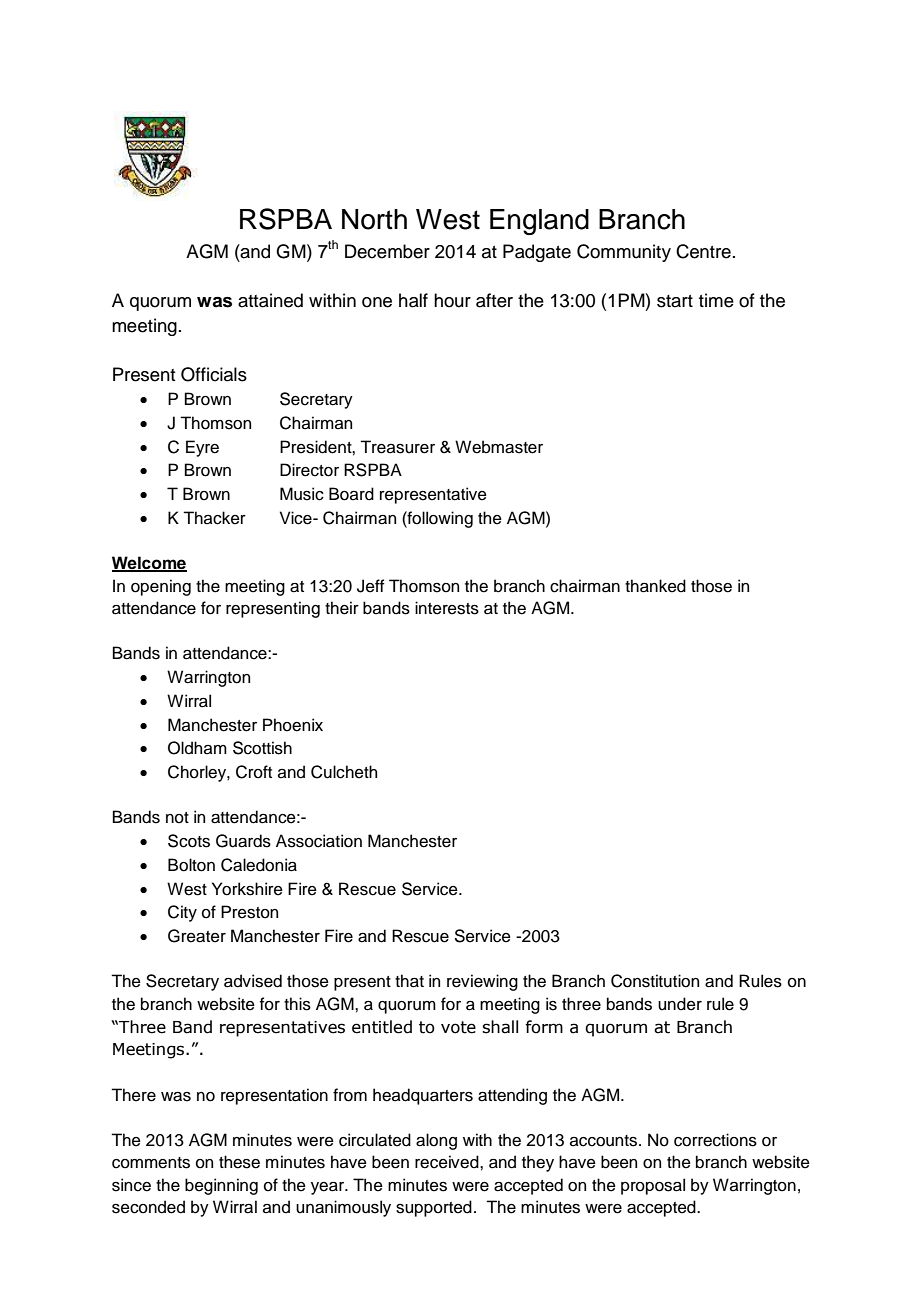 This image has width=924, height=1307. I want to click on proposal, so click(653, 1186).
